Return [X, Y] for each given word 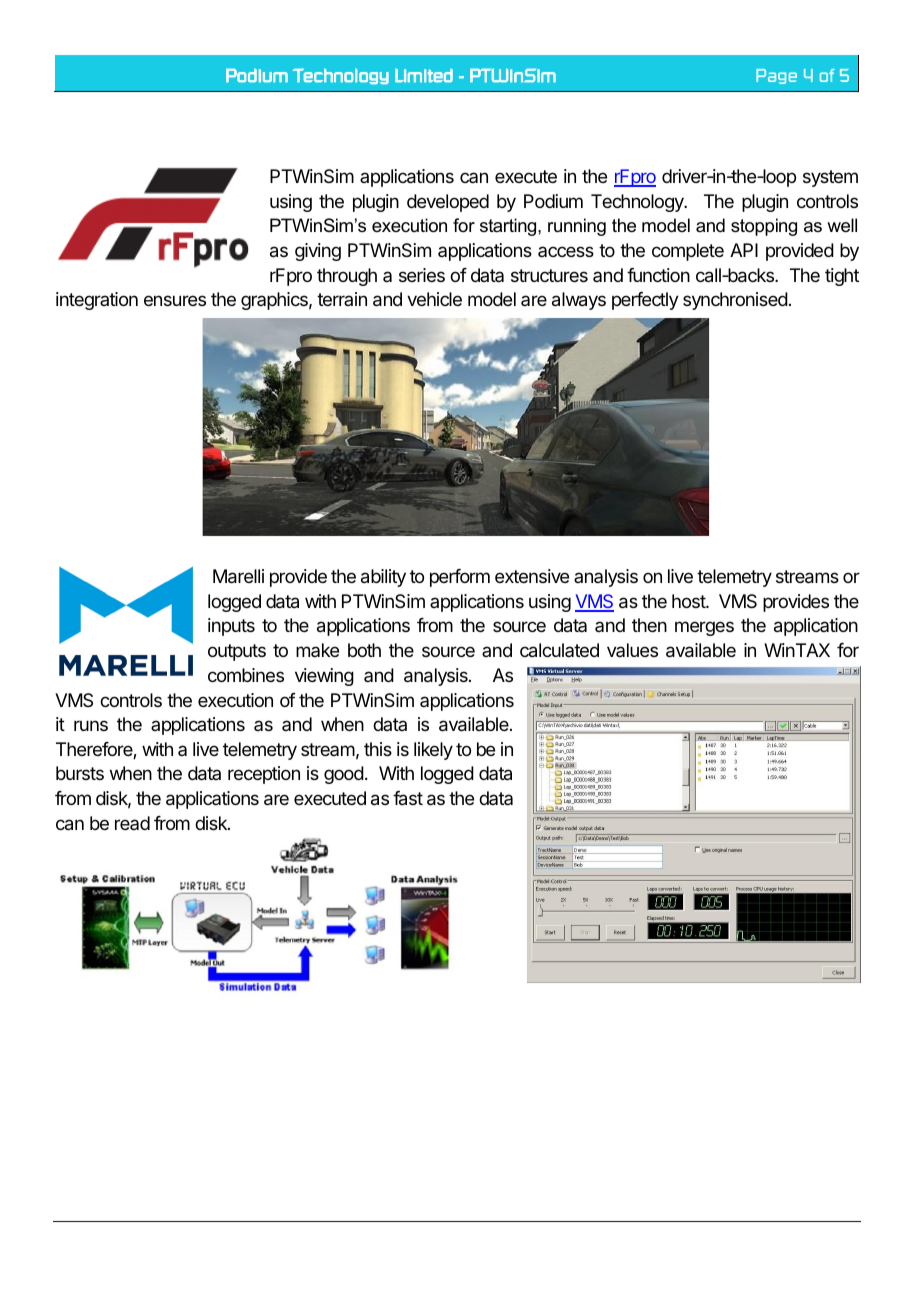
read [132, 823]
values [632, 650]
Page [776, 76]
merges [704, 628]
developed [448, 203]
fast [408, 798]
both [364, 650]
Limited [424, 75]
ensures [175, 300]
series [422, 275]
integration [97, 301]
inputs [231, 627]
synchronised [735, 301]
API [744, 250]
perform [460, 578]
